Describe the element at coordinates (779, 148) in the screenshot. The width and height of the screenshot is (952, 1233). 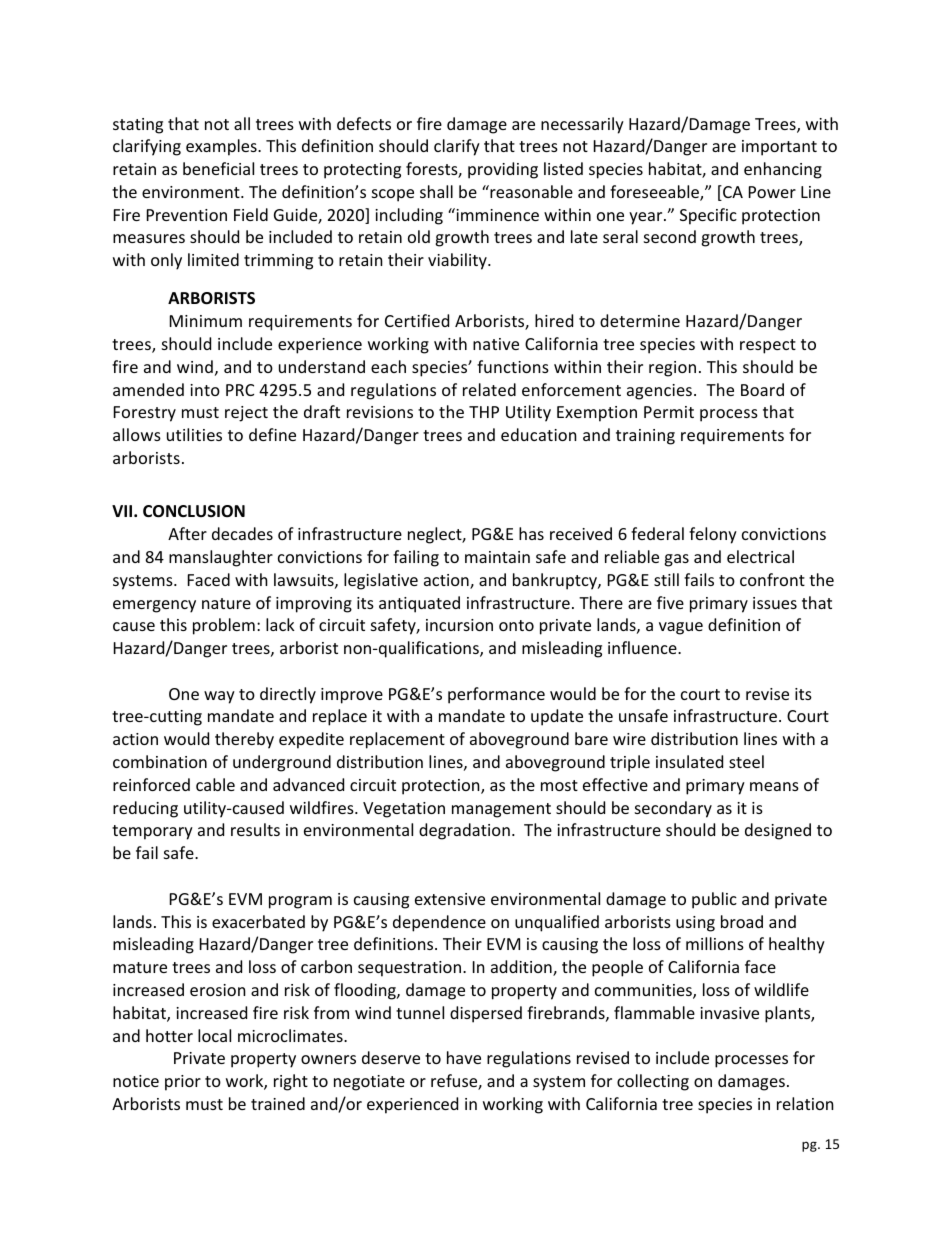
I see `important` at that location.
